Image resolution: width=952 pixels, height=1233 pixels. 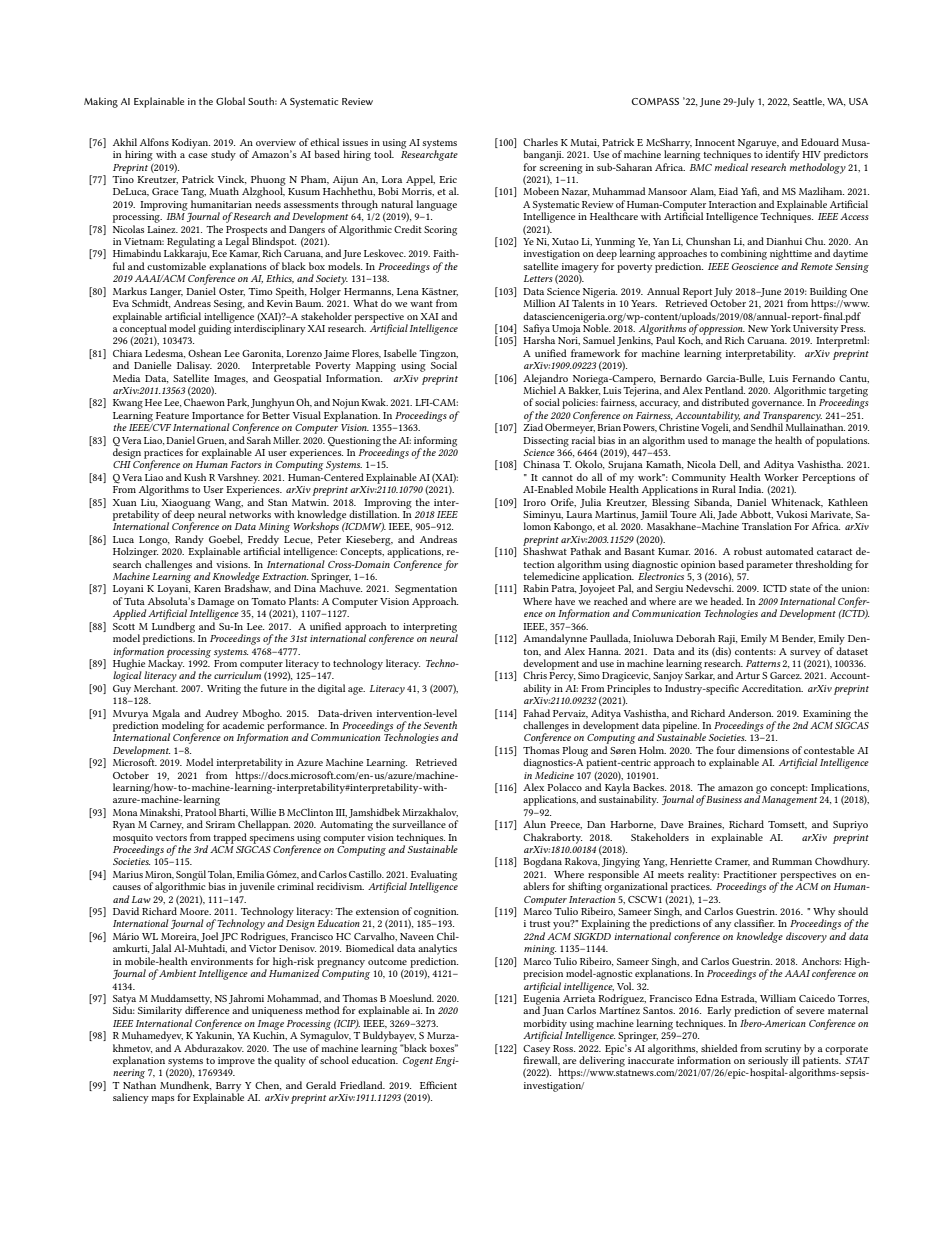 I want to click on Cramer, so click(x=732, y=862).
